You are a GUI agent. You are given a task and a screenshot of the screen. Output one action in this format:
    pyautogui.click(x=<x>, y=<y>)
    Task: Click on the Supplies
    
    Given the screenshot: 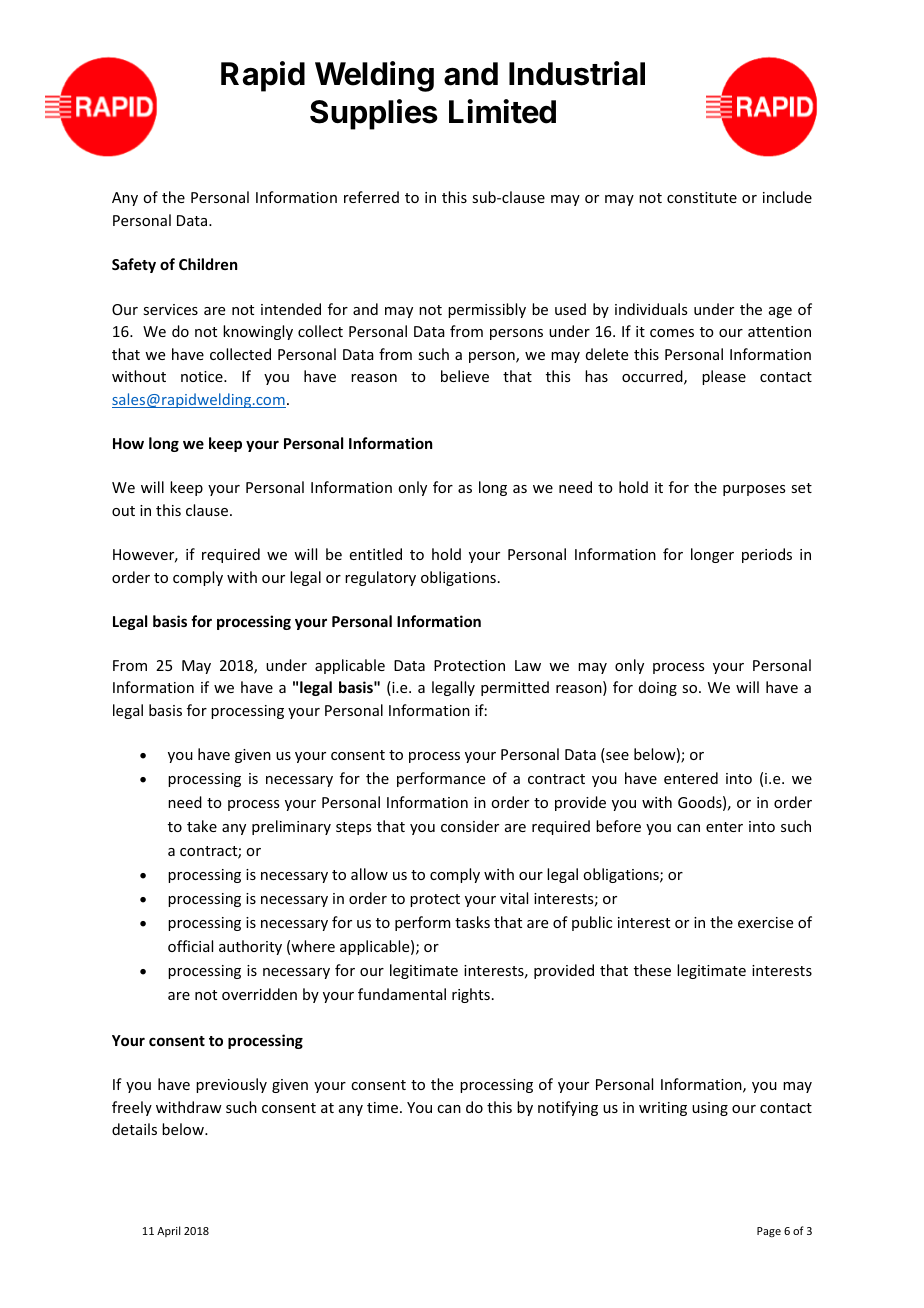 What is the action you would take?
    pyautogui.click(x=374, y=114)
